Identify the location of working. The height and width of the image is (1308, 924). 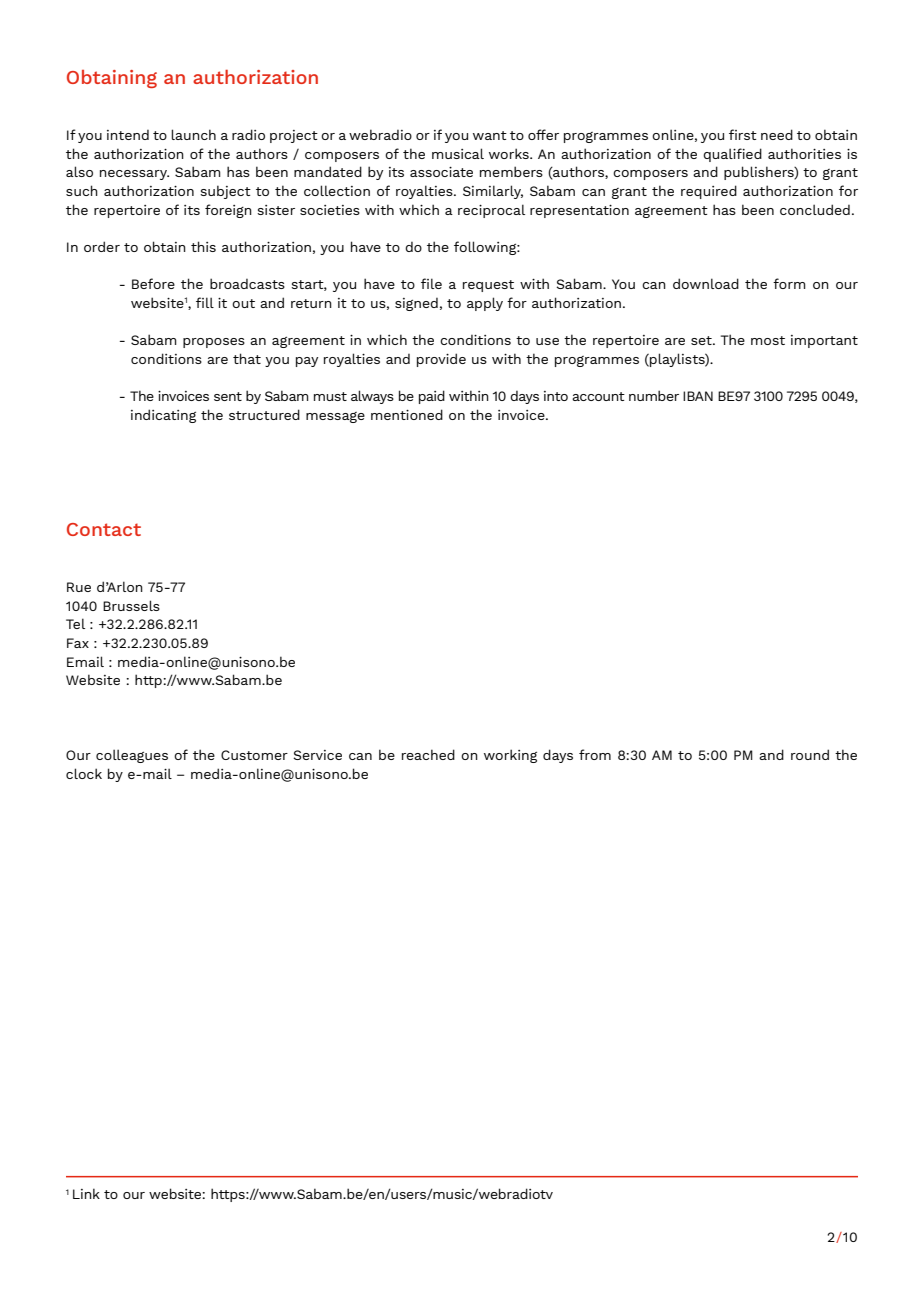
(510, 756).
